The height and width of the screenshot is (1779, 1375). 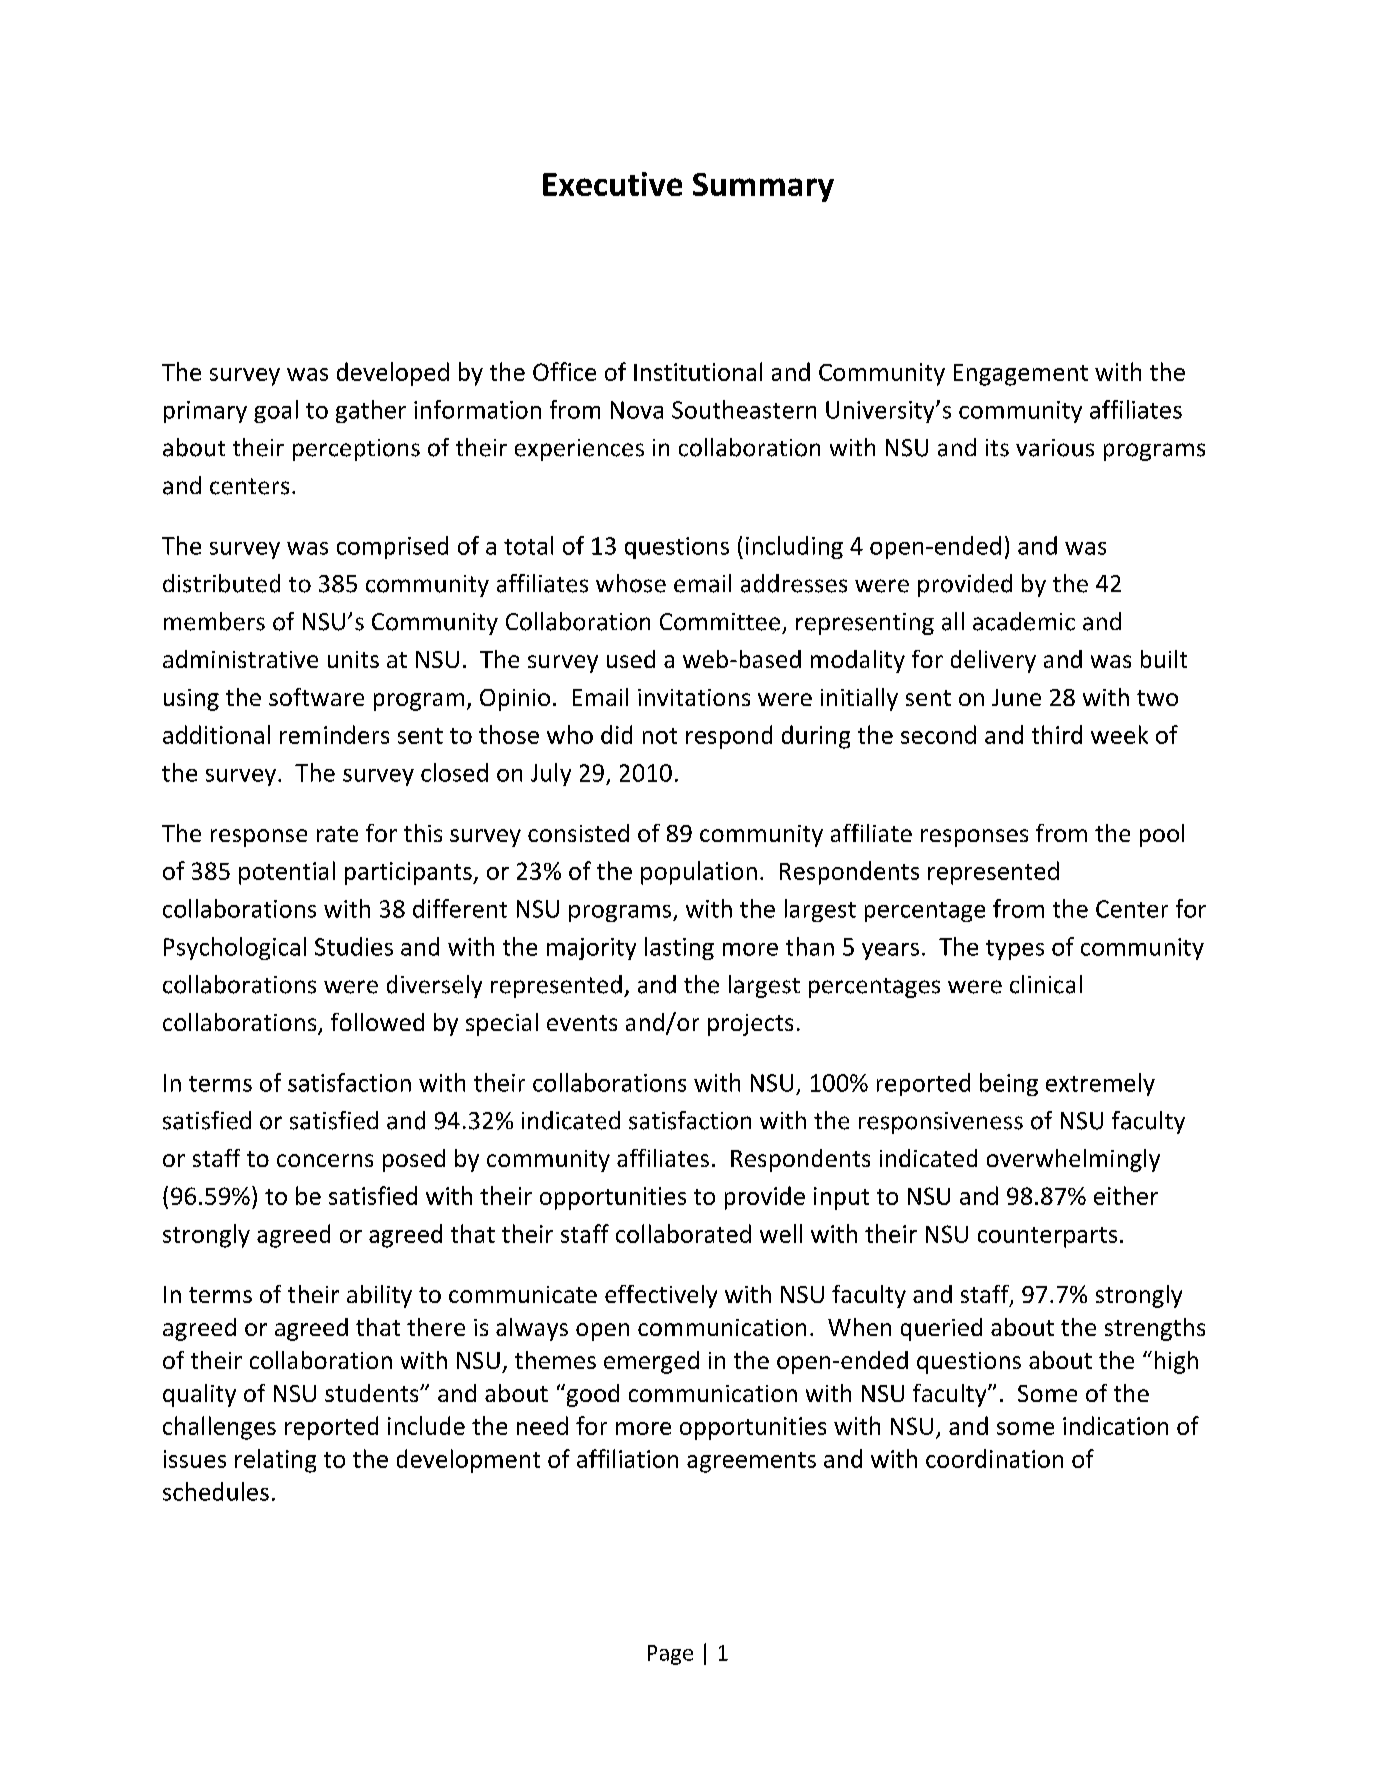 I want to click on Engagement, so click(x=1021, y=375).
